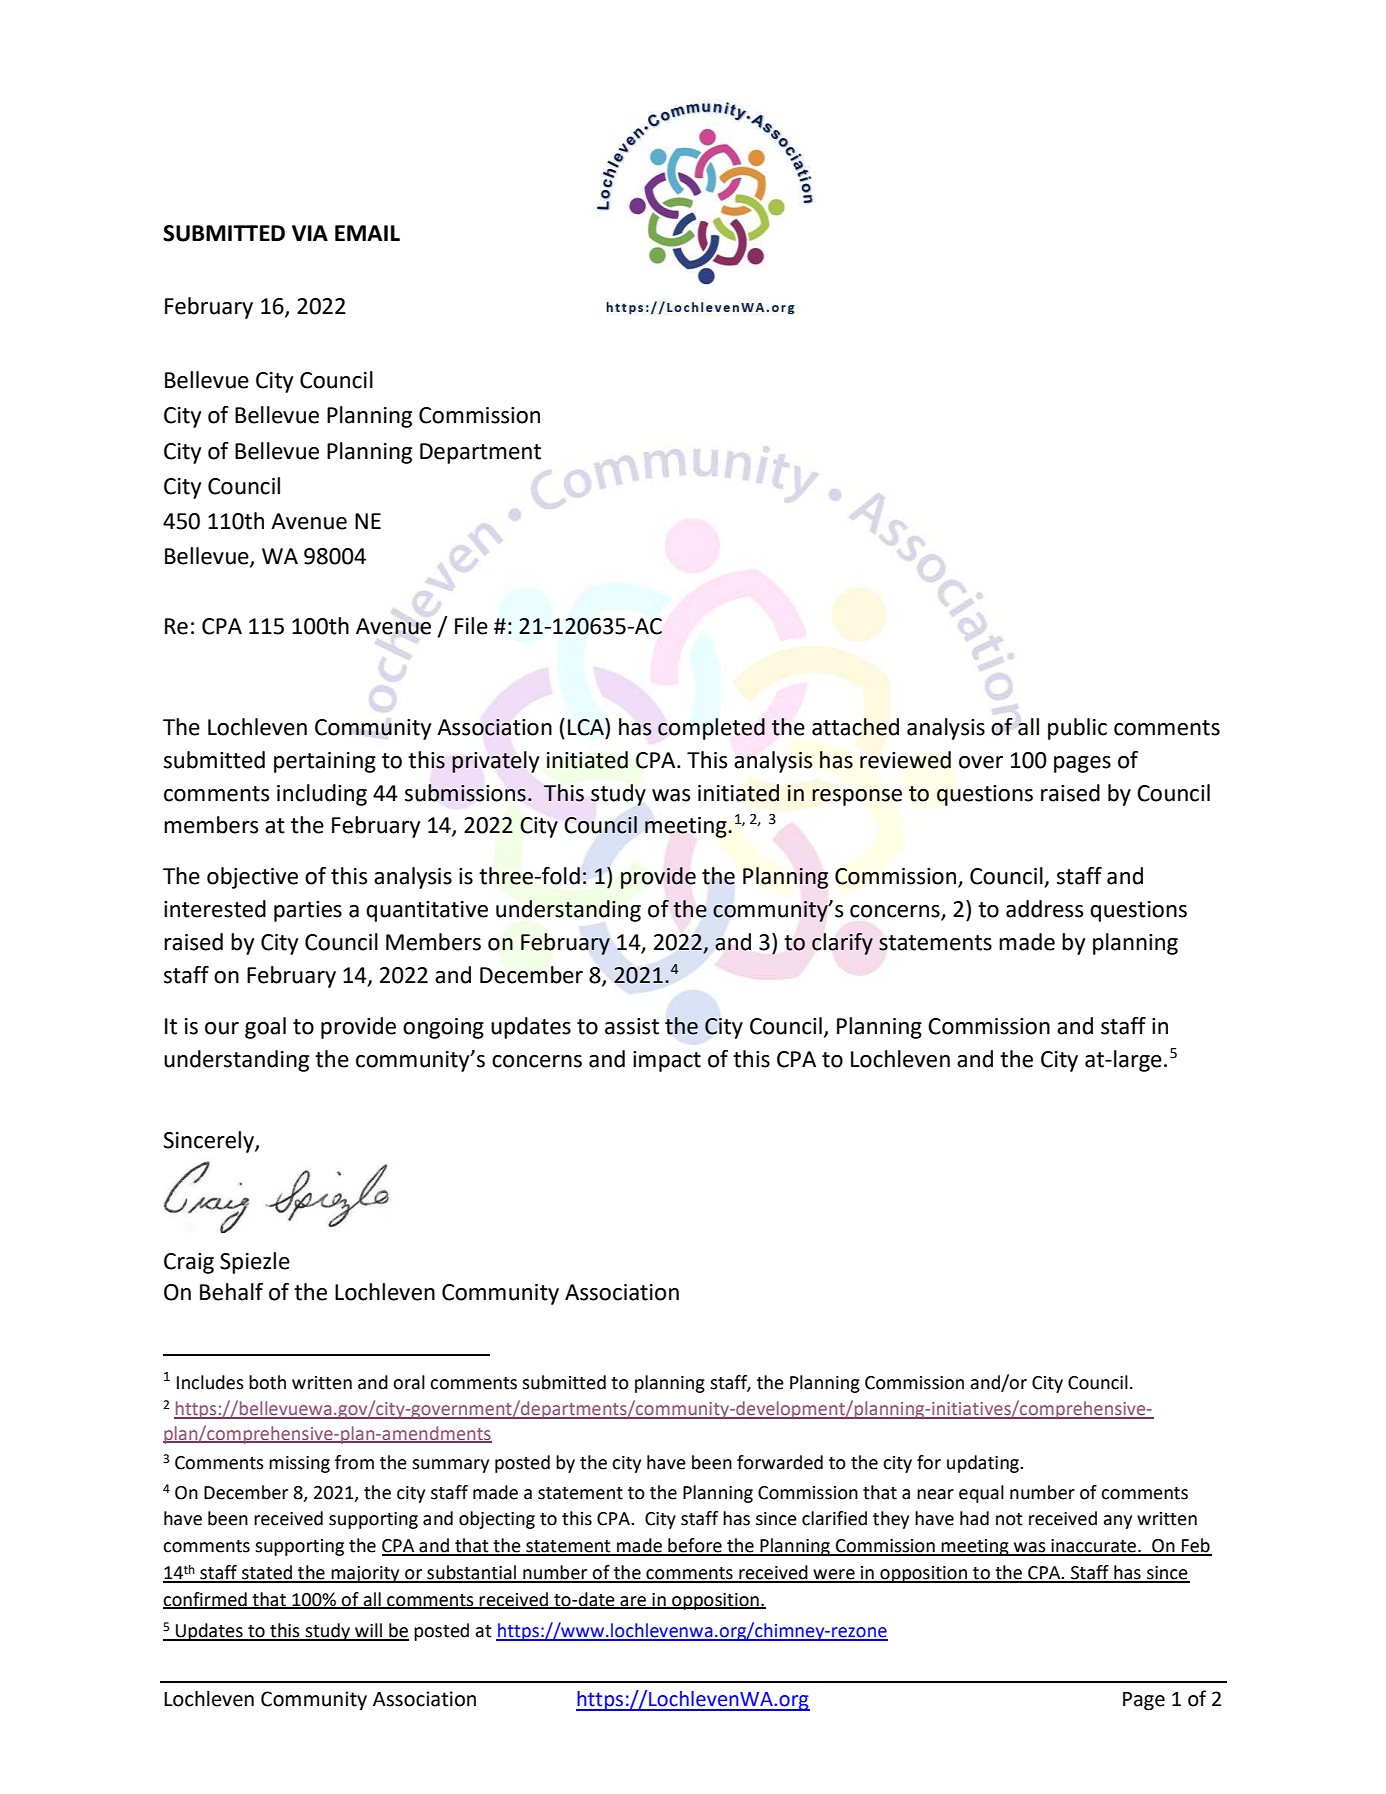  What do you see at coordinates (667, 1061) in the screenshot?
I see `impact` at bounding box center [667, 1061].
